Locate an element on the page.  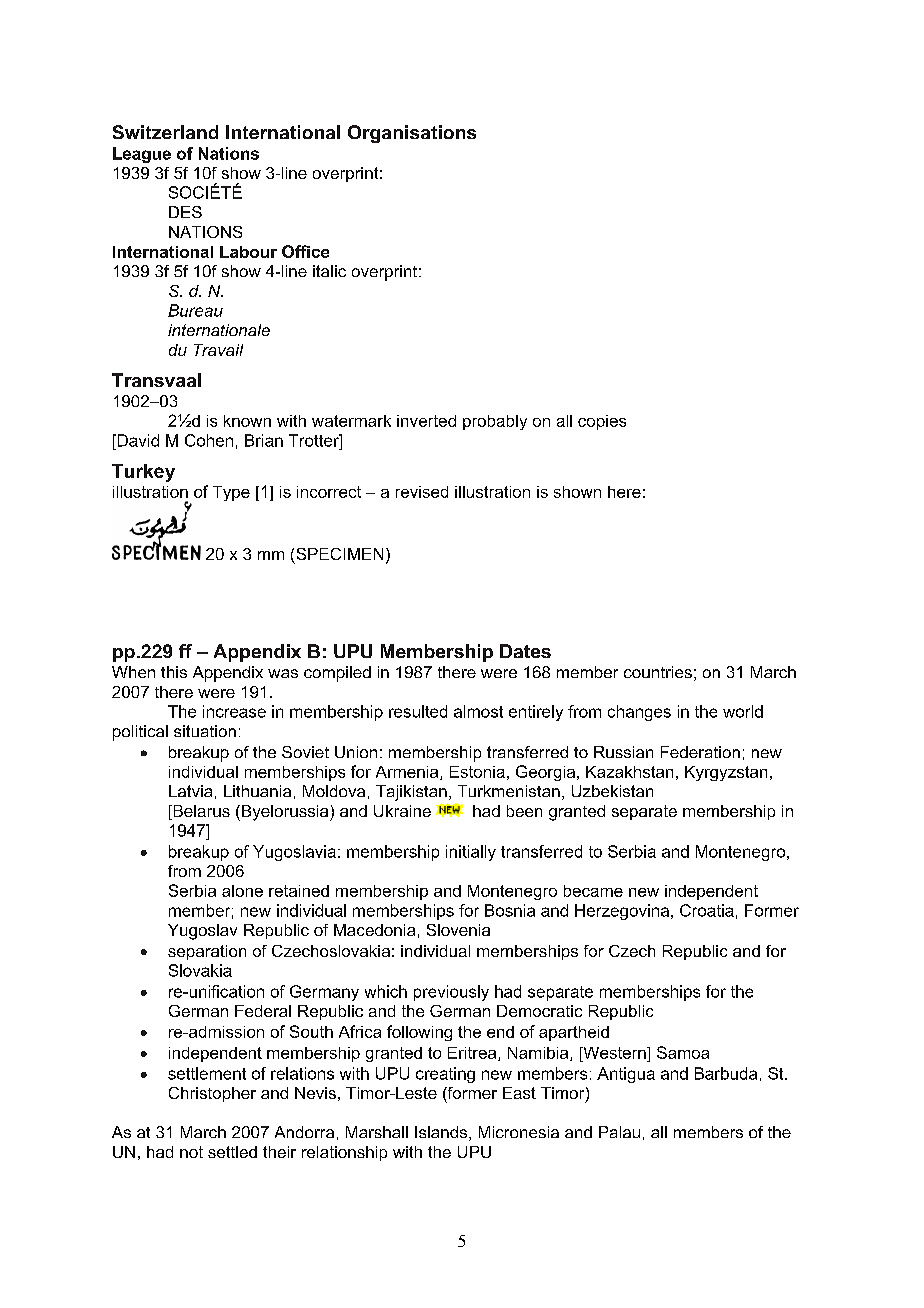
probably is located at coordinates (495, 422).
